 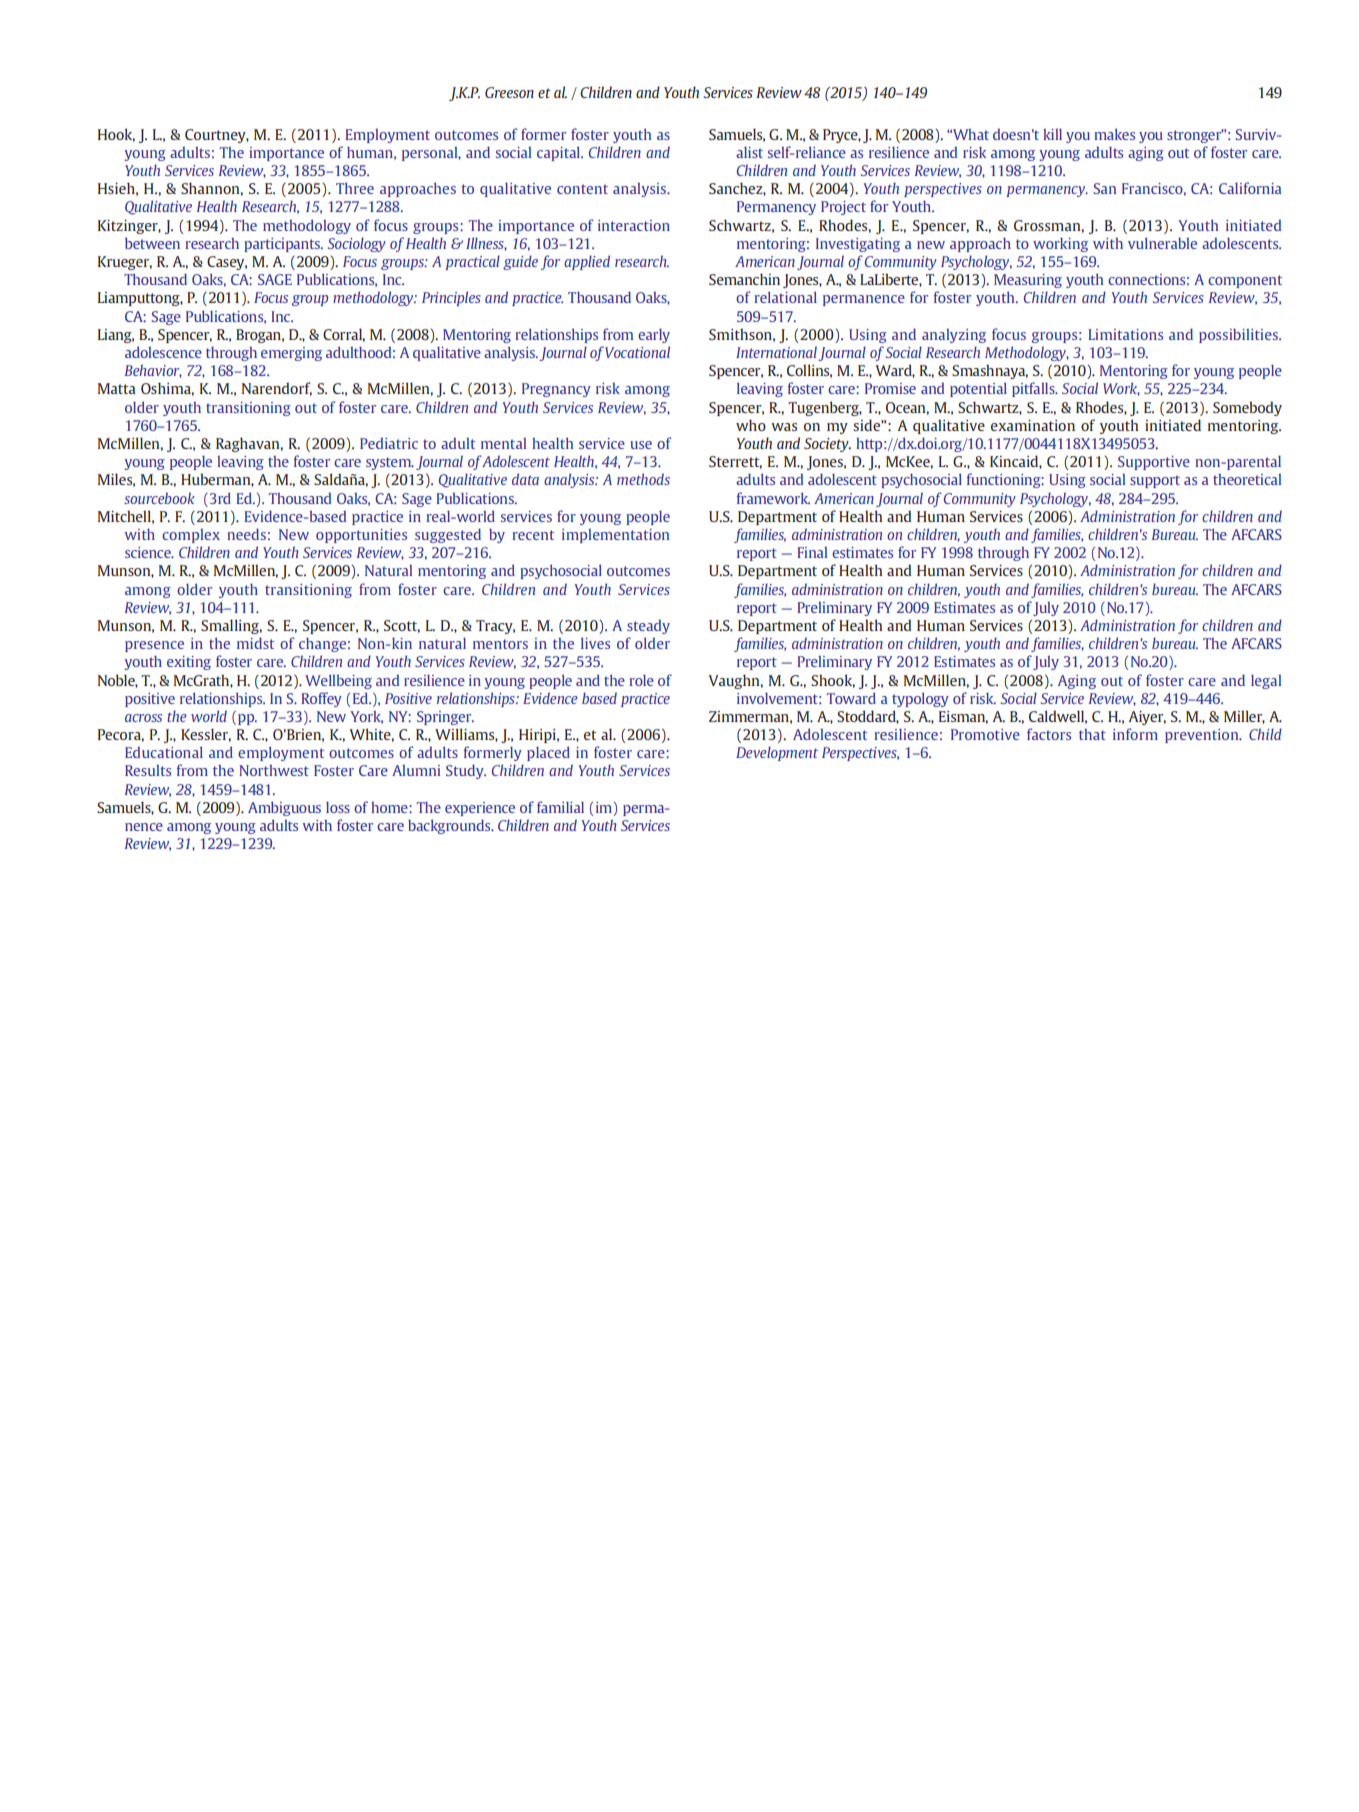 What do you see at coordinates (560, 807) in the page?
I see `familial` at bounding box center [560, 807].
